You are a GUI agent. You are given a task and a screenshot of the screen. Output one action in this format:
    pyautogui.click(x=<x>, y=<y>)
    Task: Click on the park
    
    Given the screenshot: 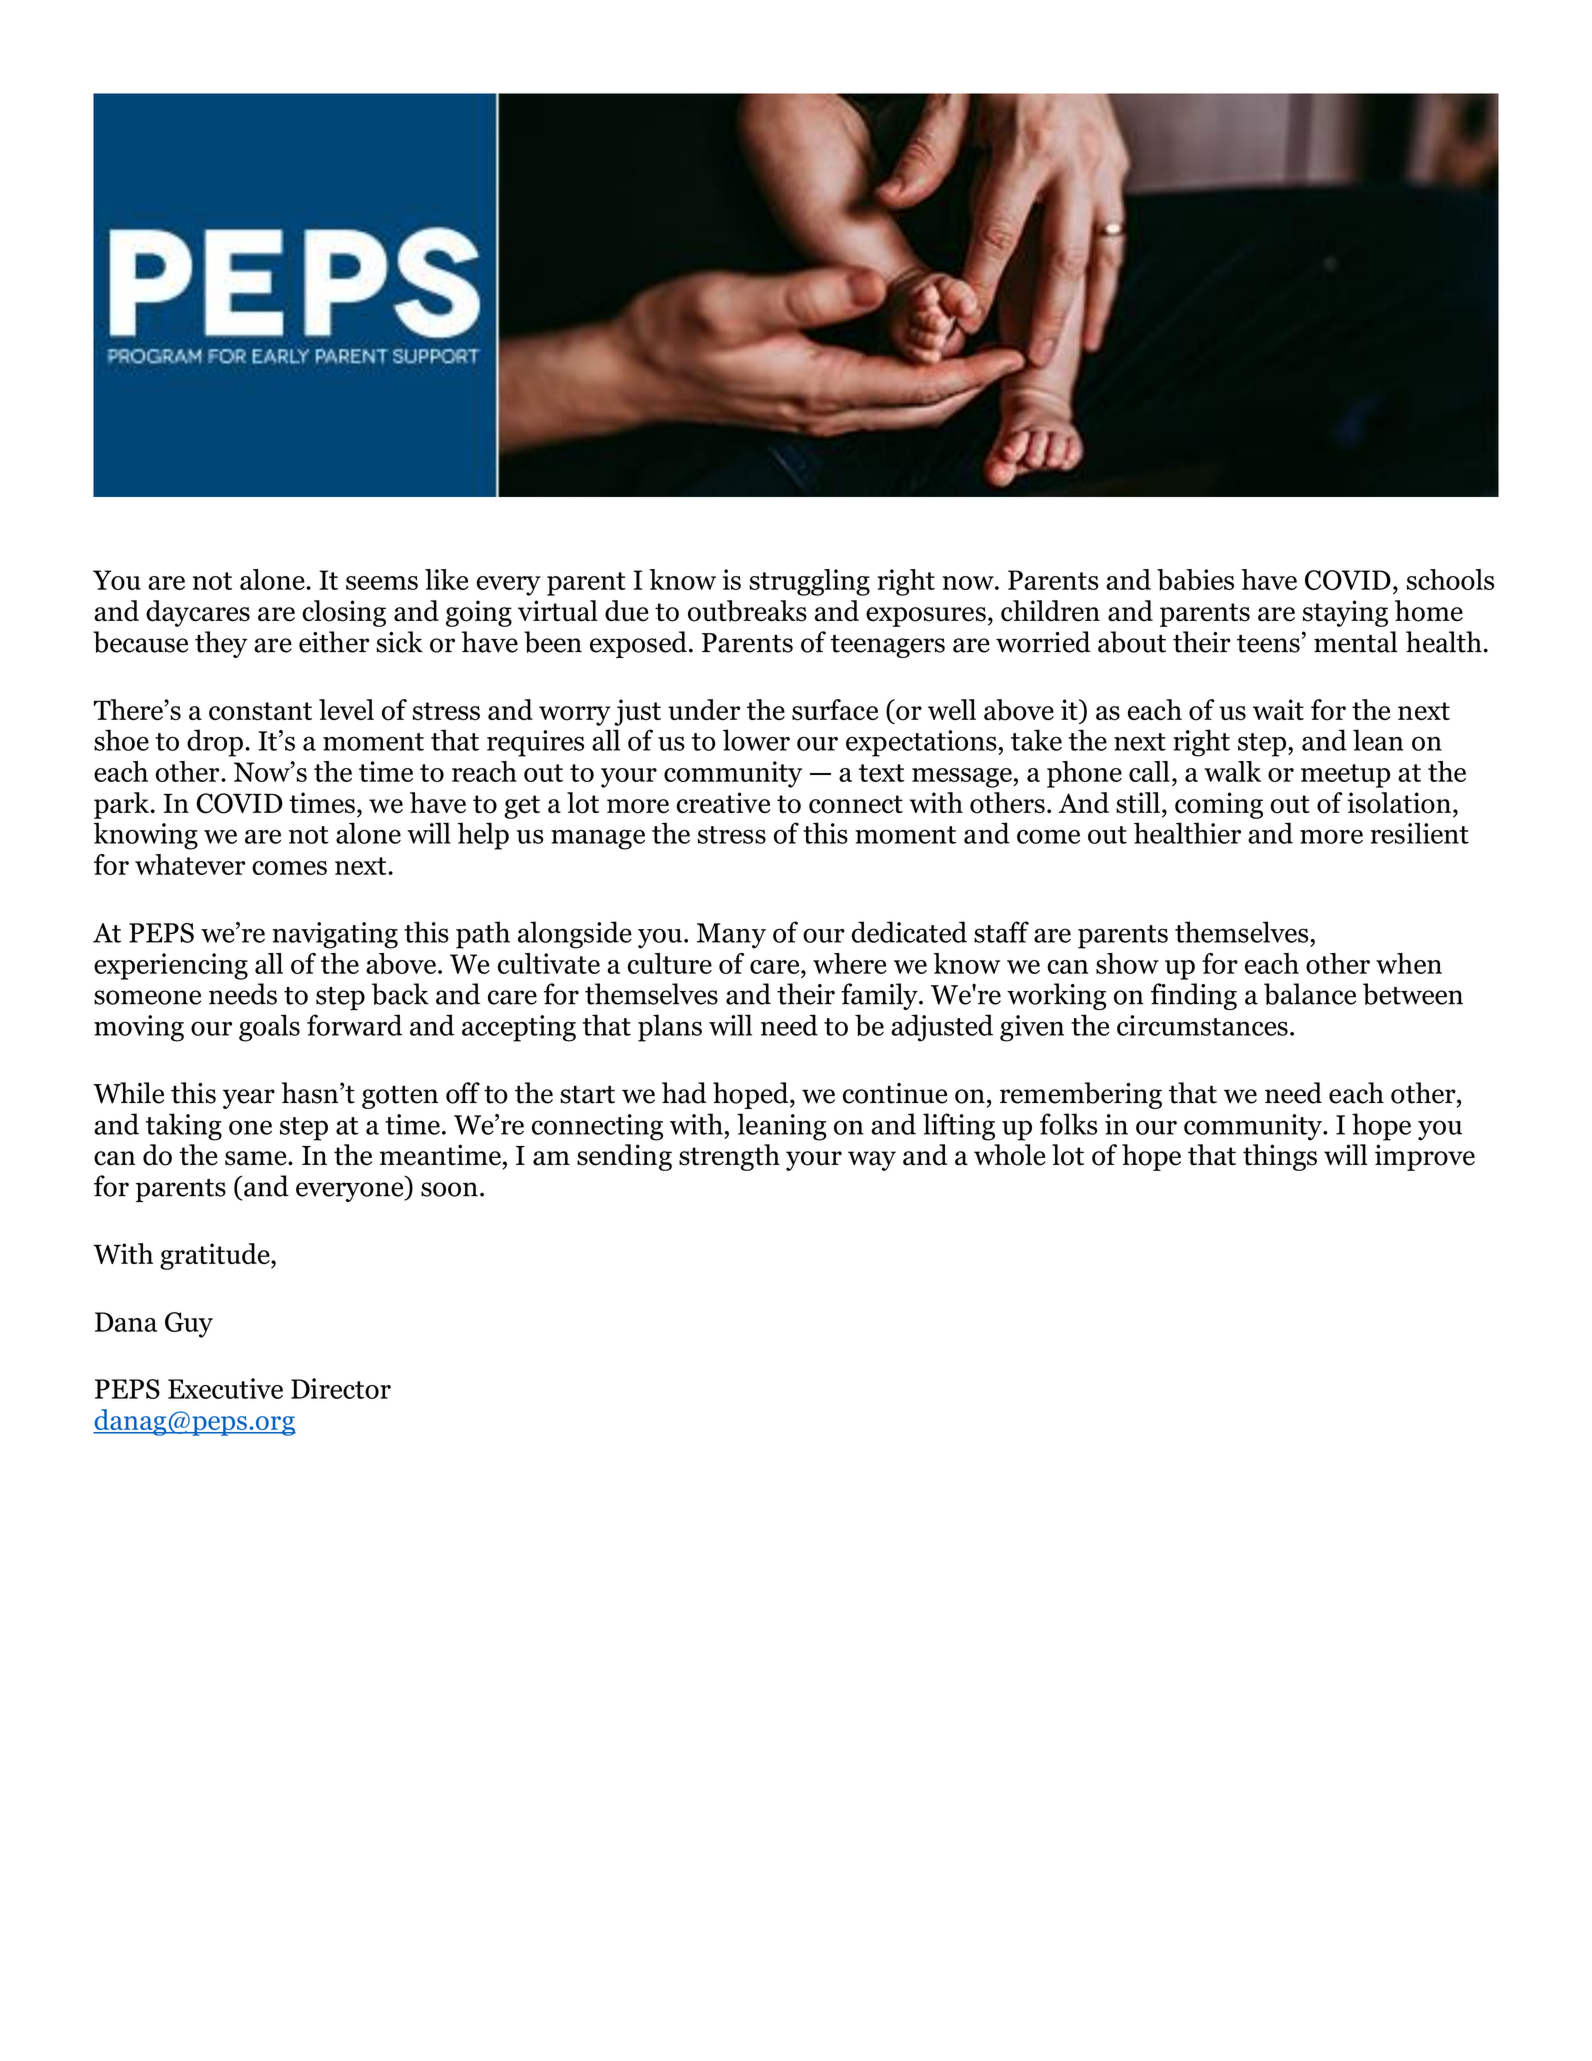 What is the action you would take?
    pyautogui.click(x=121, y=805)
